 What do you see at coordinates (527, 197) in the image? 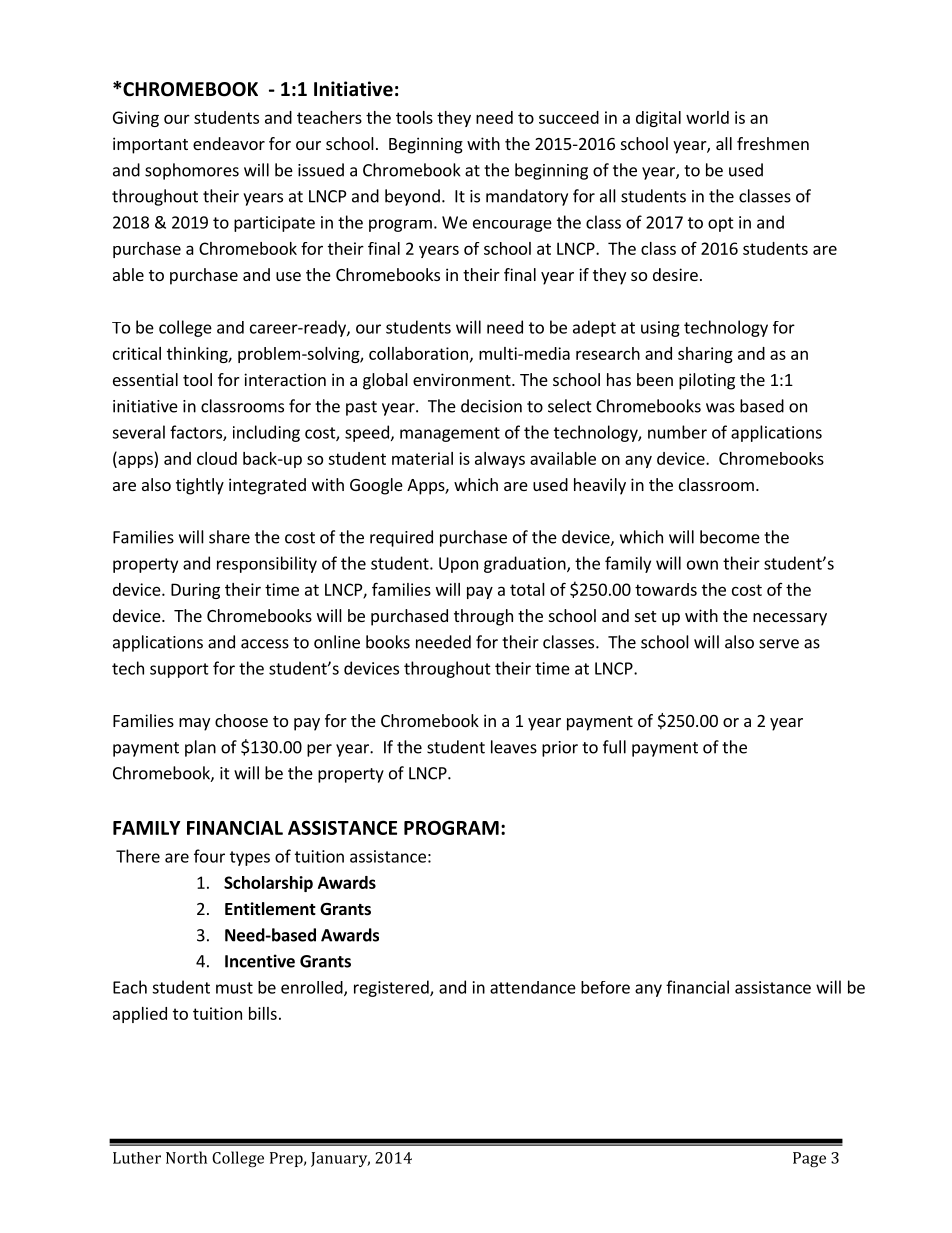
I see `mandatory` at bounding box center [527, 197].
